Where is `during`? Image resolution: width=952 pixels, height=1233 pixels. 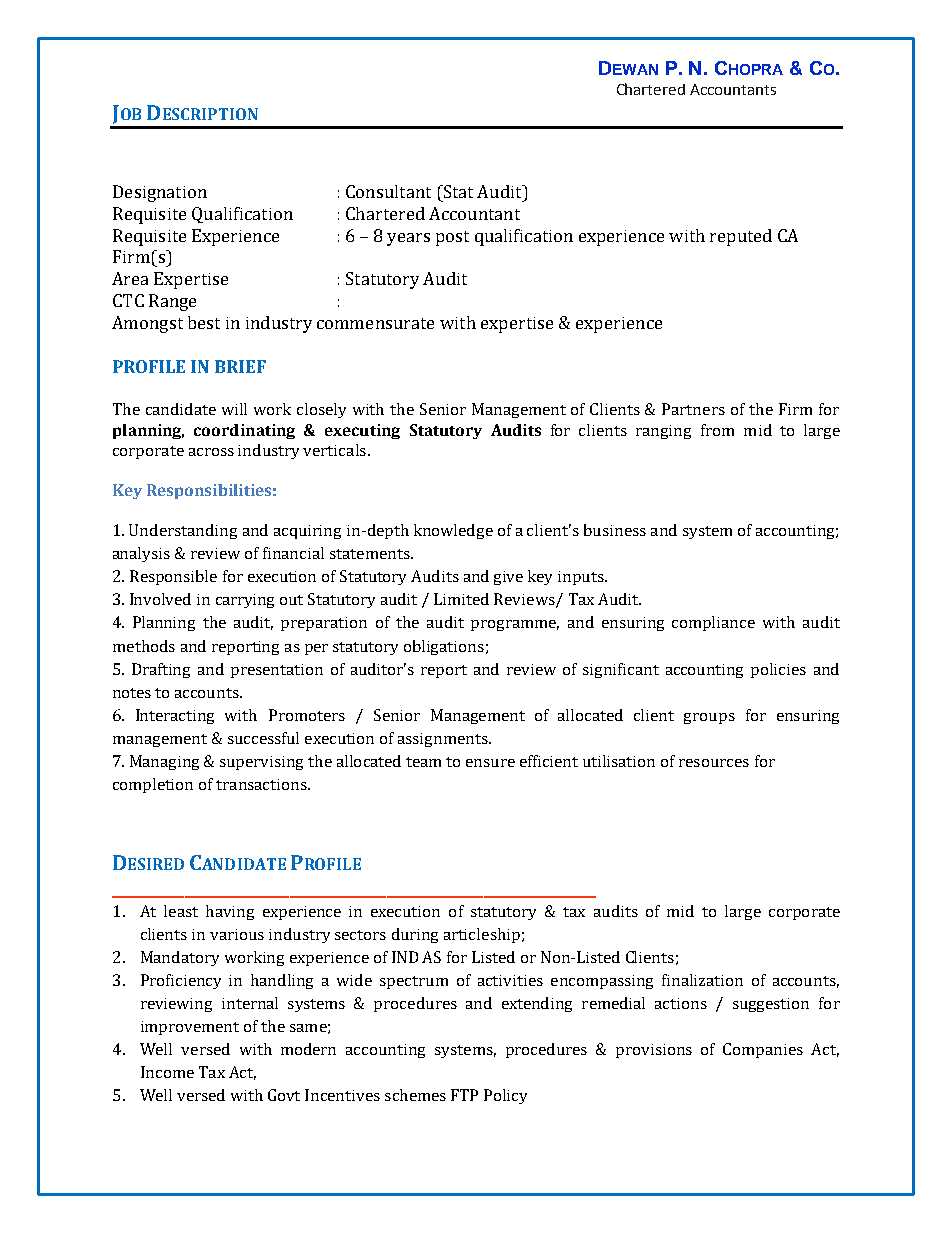 during is located at coordinates (415, 935).
